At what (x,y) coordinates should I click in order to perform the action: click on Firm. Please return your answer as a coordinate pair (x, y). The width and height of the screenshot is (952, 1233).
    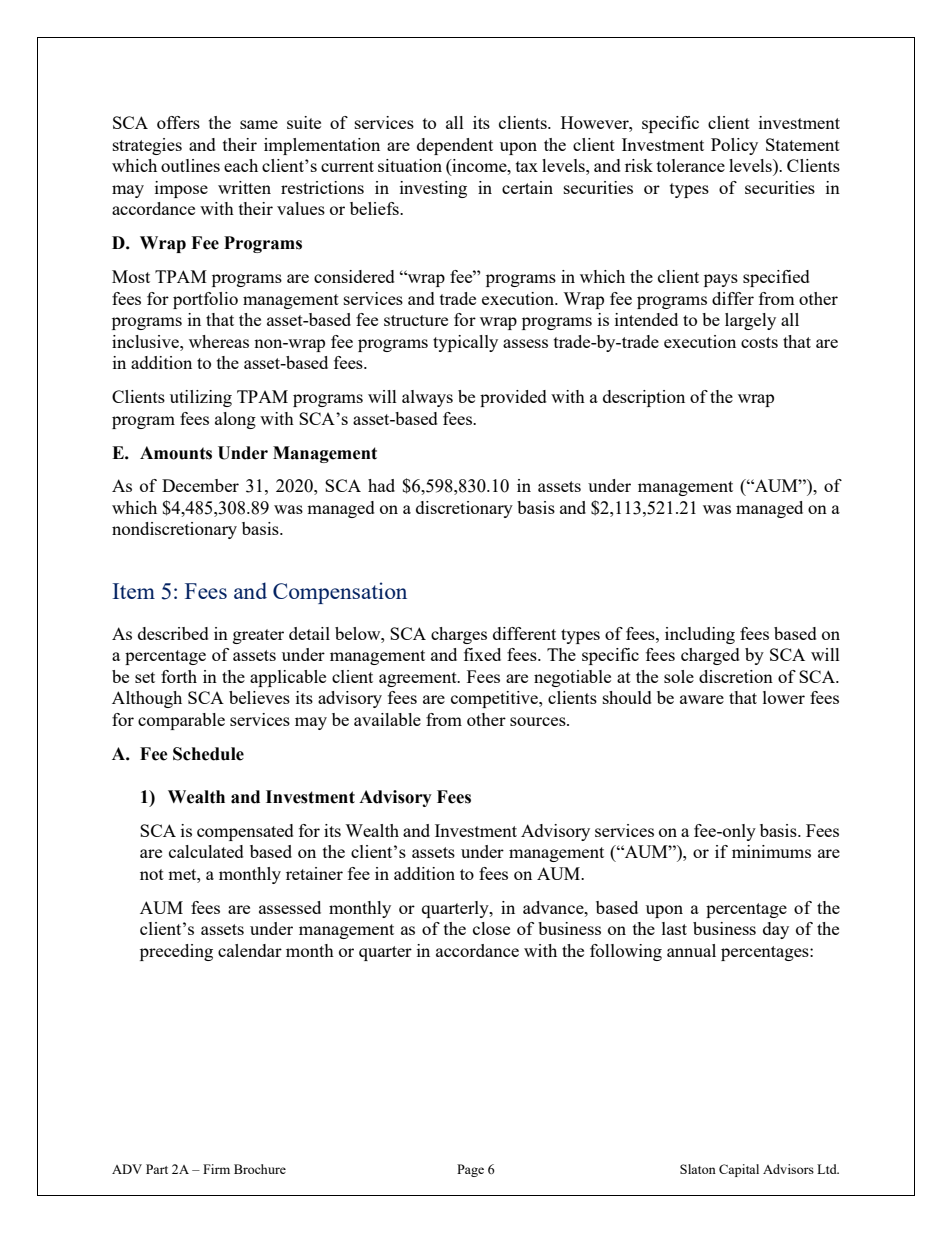
    Looking at the image, I should click on (216, 1169).
